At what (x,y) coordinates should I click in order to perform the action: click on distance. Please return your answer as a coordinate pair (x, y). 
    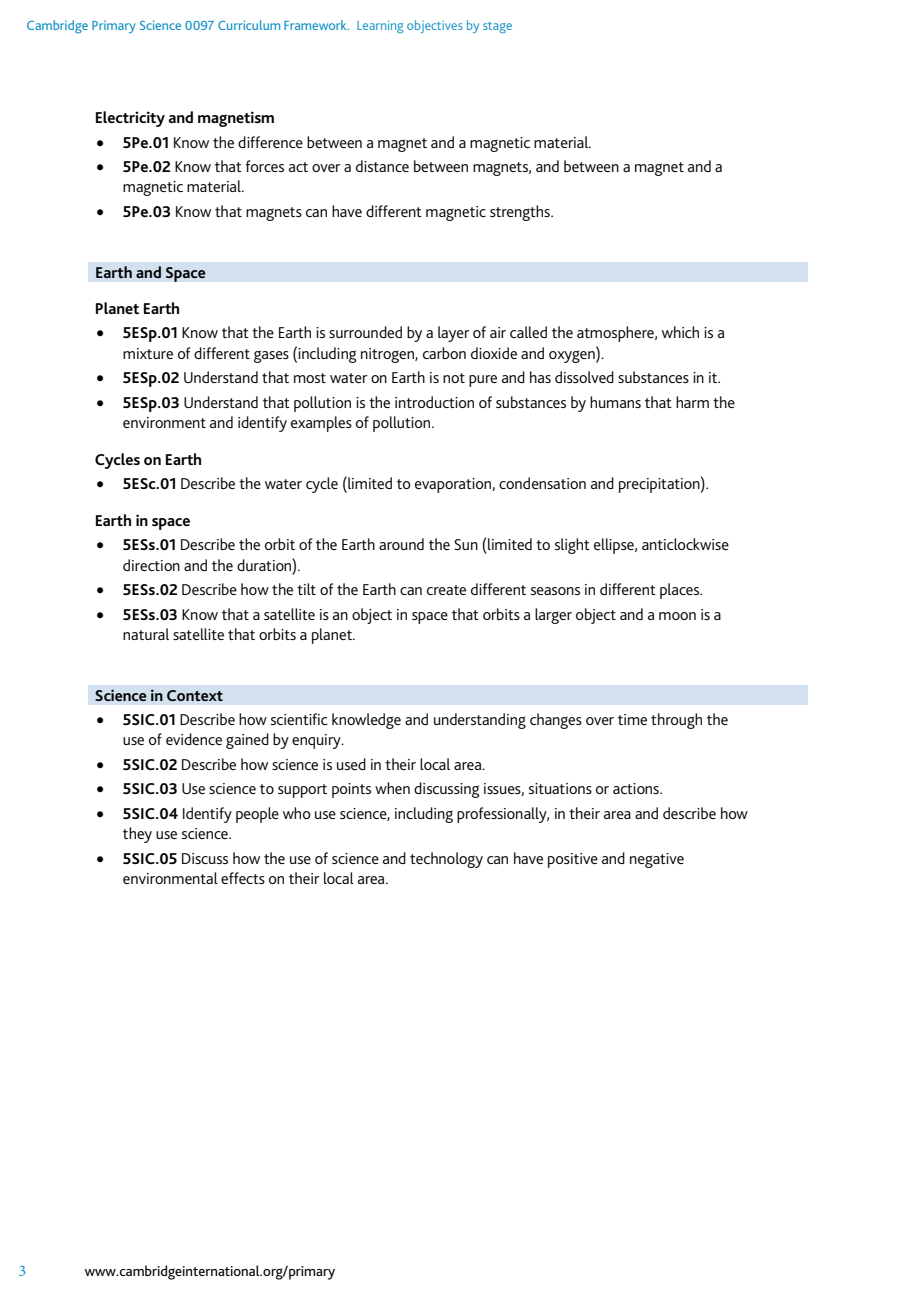
    Looking at the image, I should click on (382, 166).
